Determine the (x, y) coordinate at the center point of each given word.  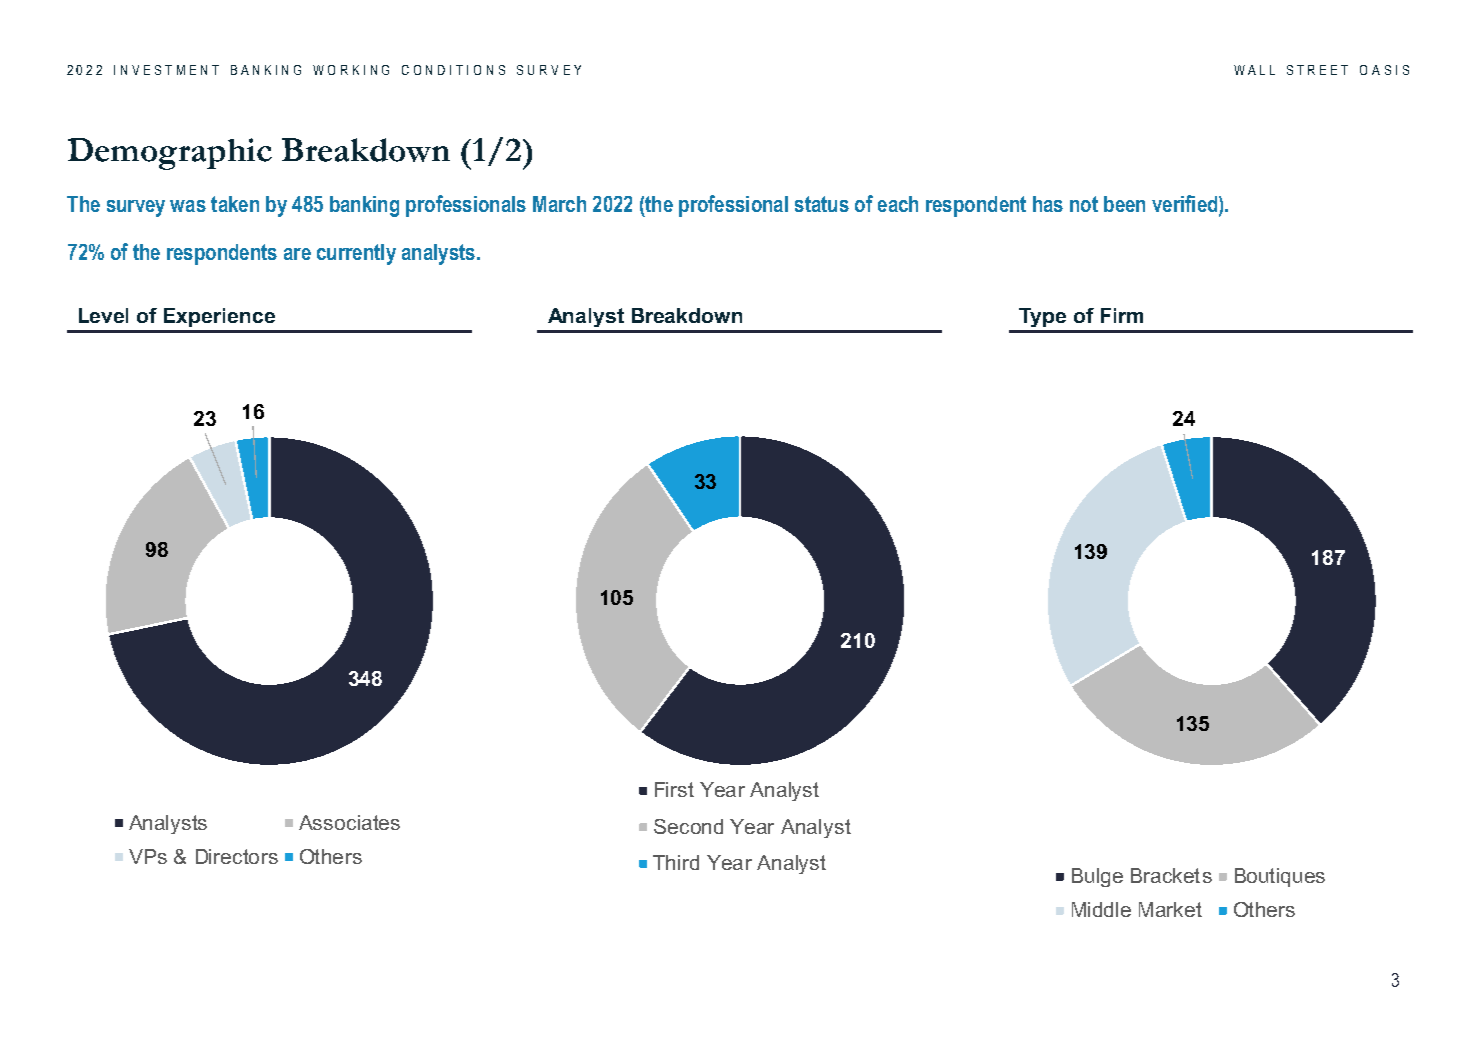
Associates (349, 822)
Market (1170, 909)
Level (103, 315)
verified (1186, 205)
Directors (237, 856)
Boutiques (1280, 877)
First (674, 789)
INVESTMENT (166, 70)
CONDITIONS (453, 70)
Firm (1122, 315)
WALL (1254, 70)
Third (676, 862)
